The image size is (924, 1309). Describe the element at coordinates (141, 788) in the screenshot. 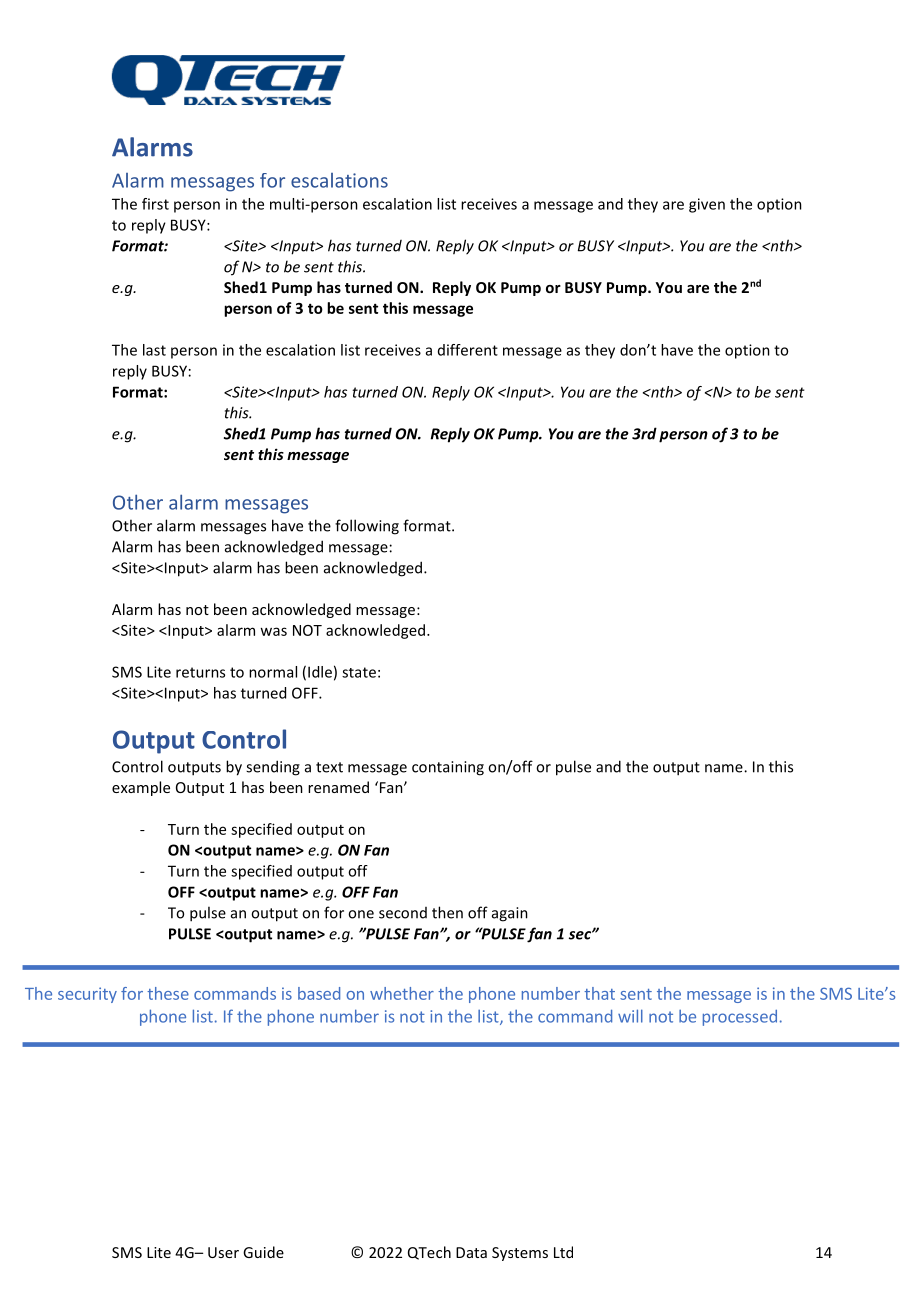

I see `example` at that location.
